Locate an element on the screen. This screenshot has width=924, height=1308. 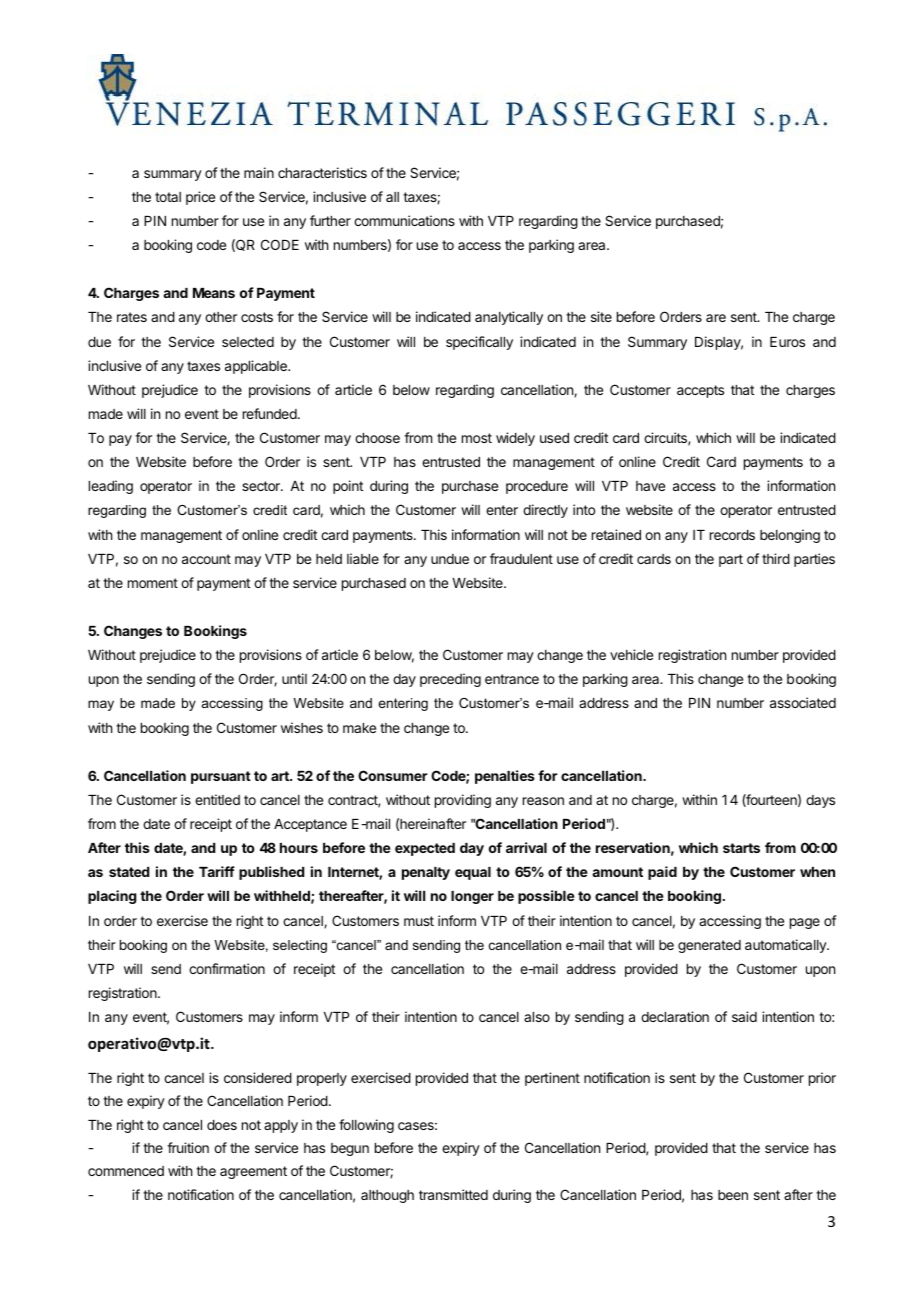
preceding is located at coordinates (450, 680).
